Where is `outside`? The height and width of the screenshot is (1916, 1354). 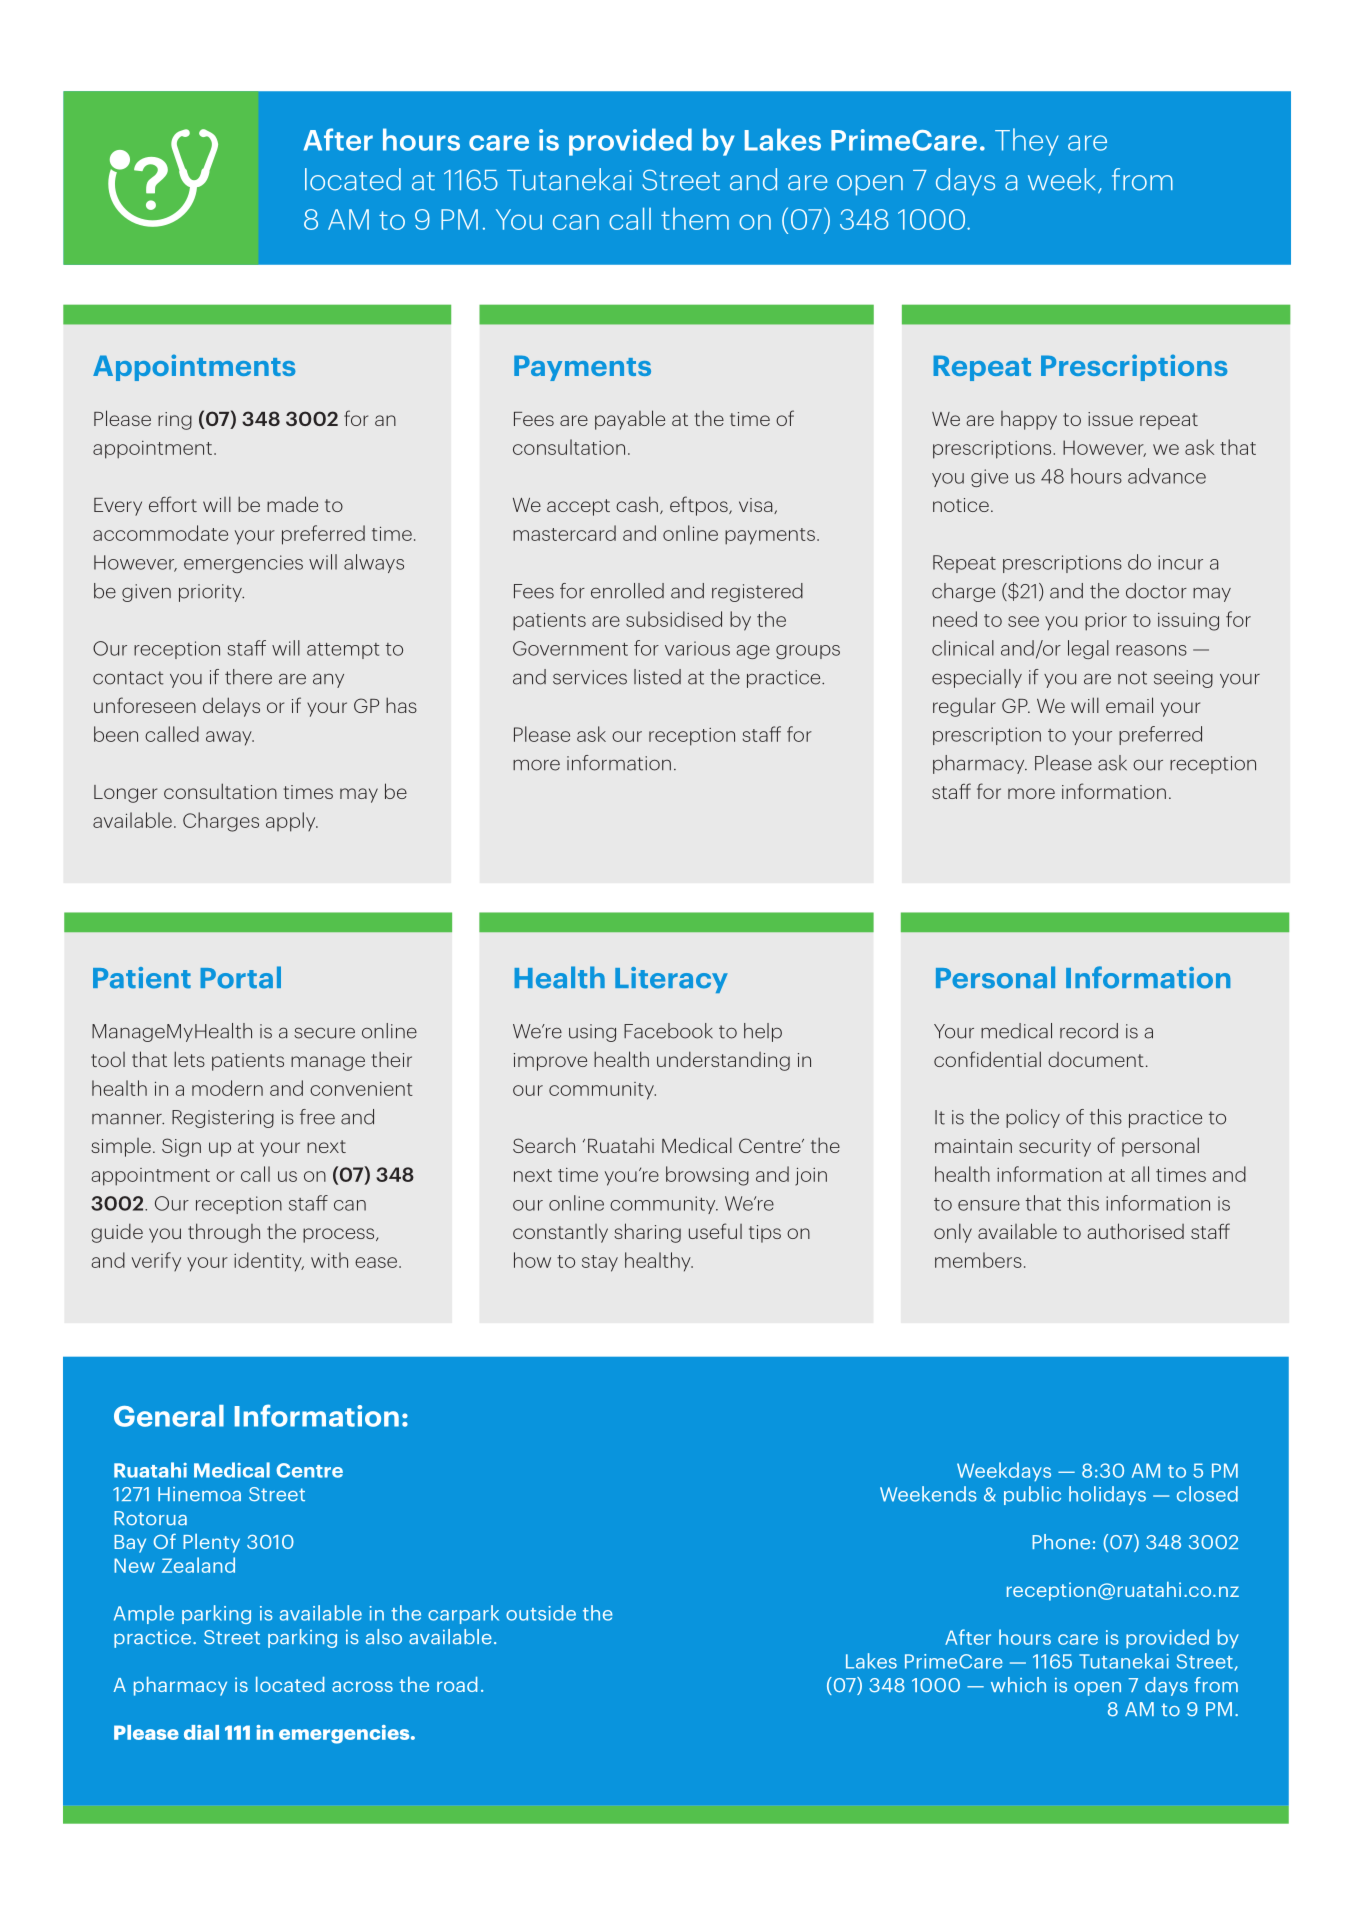 outside is located at coordinates (541, 1613).
